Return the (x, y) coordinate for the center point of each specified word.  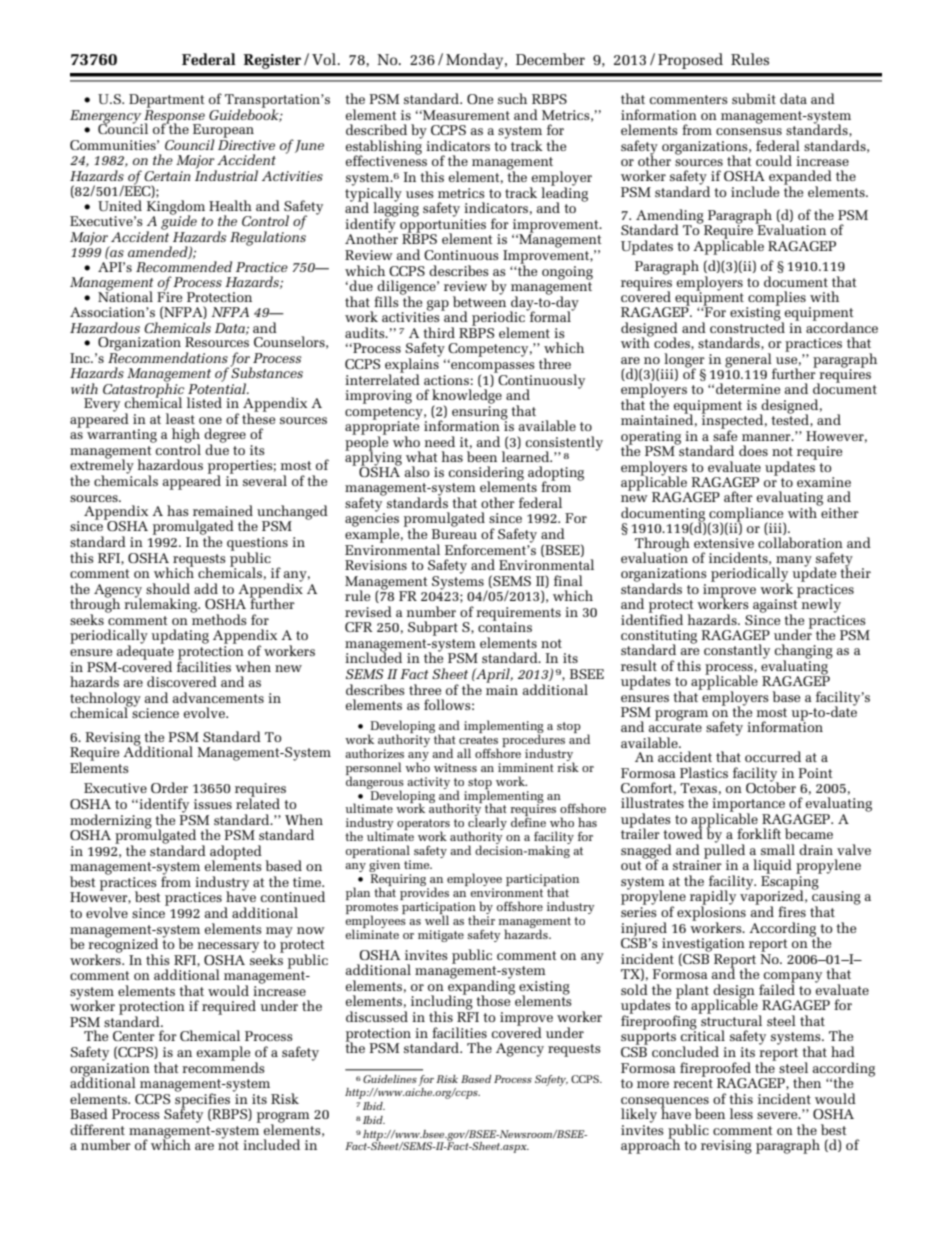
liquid (772, 866)
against (776, 606)
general (749, 361)
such (512, 98)
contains (505, 626)
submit (754, 98)
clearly (487, 825)
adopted (236, 853)
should (168, 588)
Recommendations (168, 356)
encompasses (492, 368)
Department (167, 101)
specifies (204, 1100)
